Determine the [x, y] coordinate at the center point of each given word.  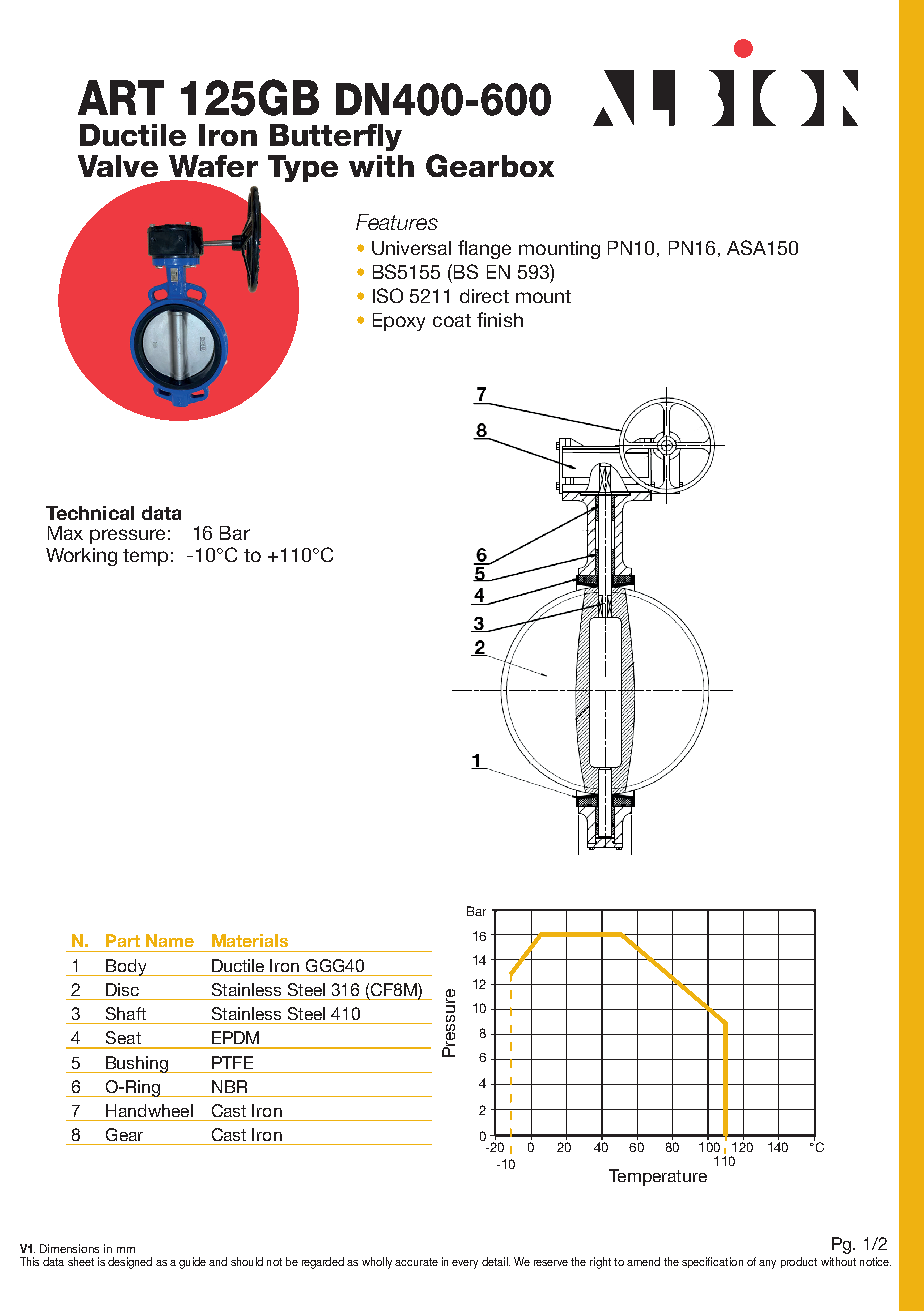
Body [126, 967]
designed [130, 1263]
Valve [118, 166]
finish [500, 319]
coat [452, 320]
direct [484, 296]
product [799, 1262]
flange [484, 249]
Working [81, 557]
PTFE [232, 1062]
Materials [250, 940]
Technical [90, 513]
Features [397, 222]
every [465, 1264]
